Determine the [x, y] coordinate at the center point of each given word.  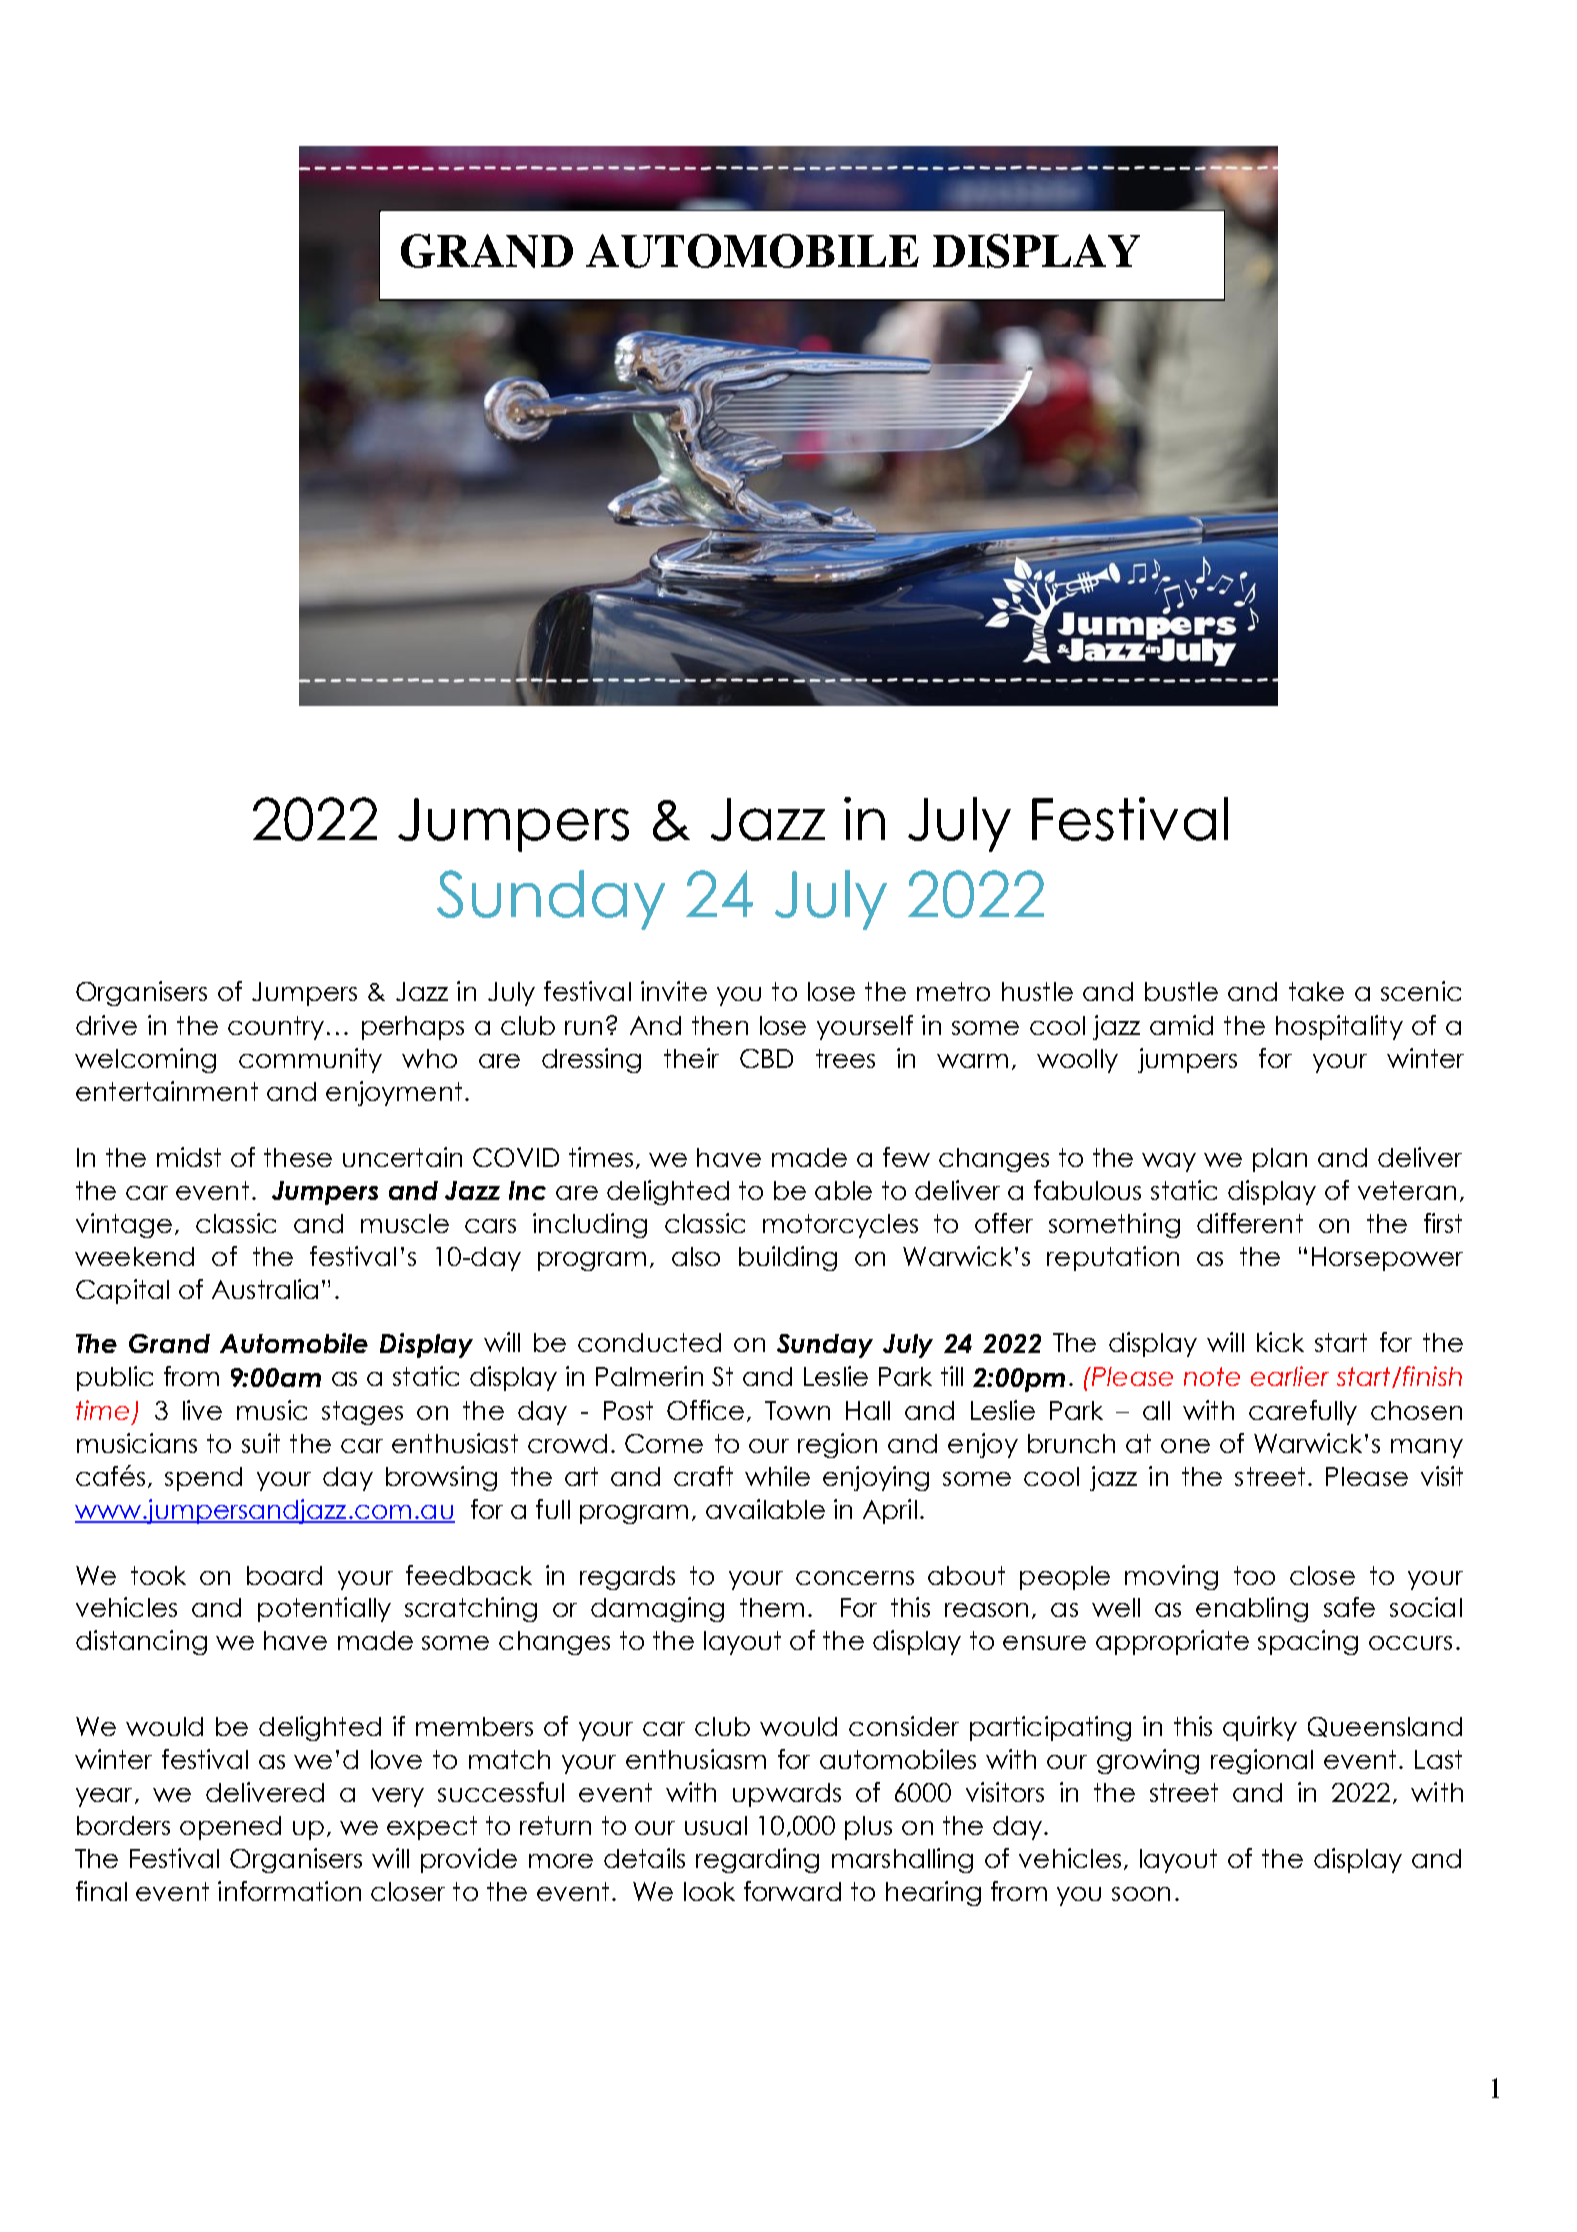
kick [1280, 1342]
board [284, 1575]
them [772, 1607]
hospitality [1339, 1027]
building [788, 1258]
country [276, 1028]
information [289, 1891]
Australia [265, 1289]
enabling [1252, 1609]
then [720, 1025]
